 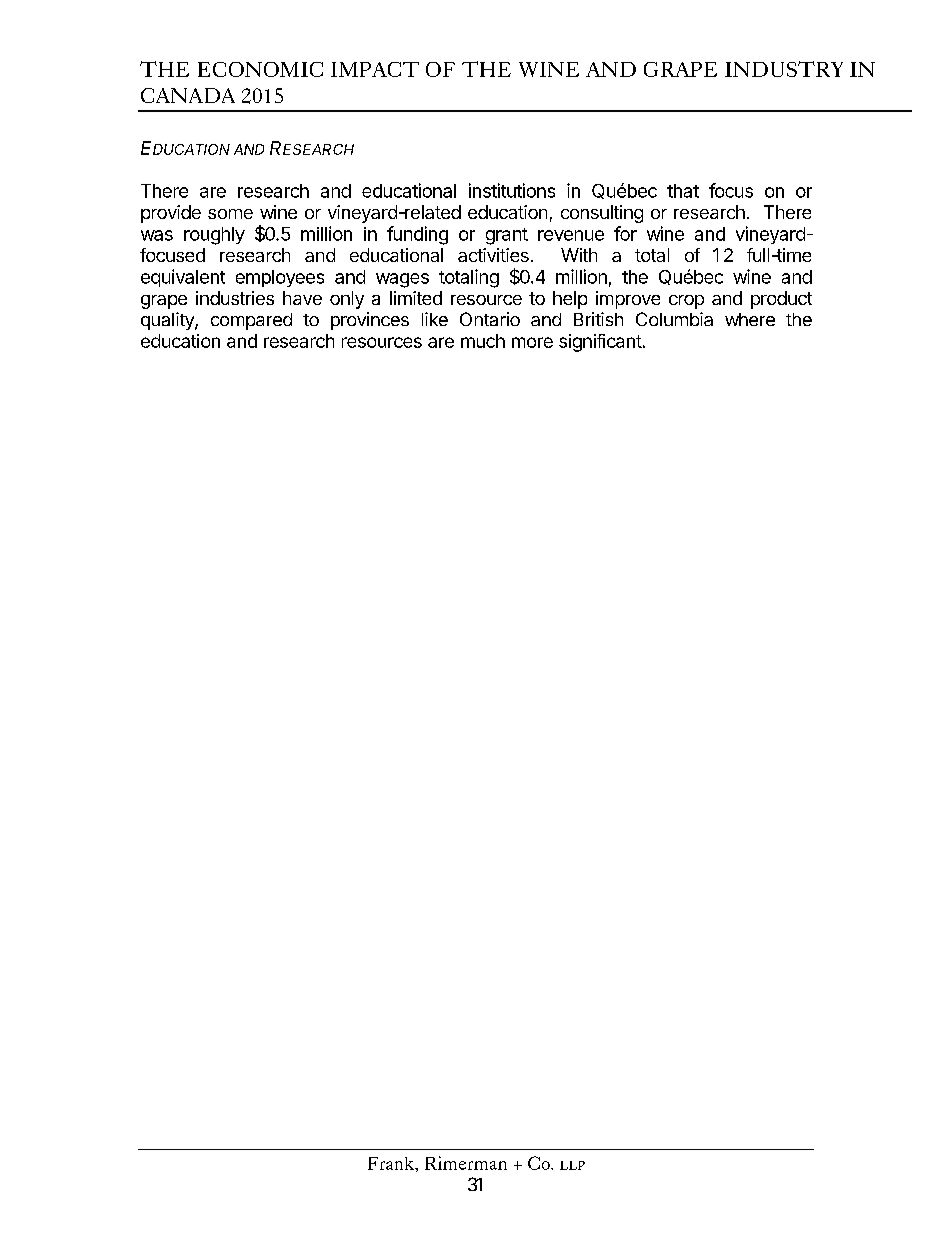 What do you see at coordinates (572, 1165) in the screenshot?
I see `LLP` at bounding box center [572, 1165].
